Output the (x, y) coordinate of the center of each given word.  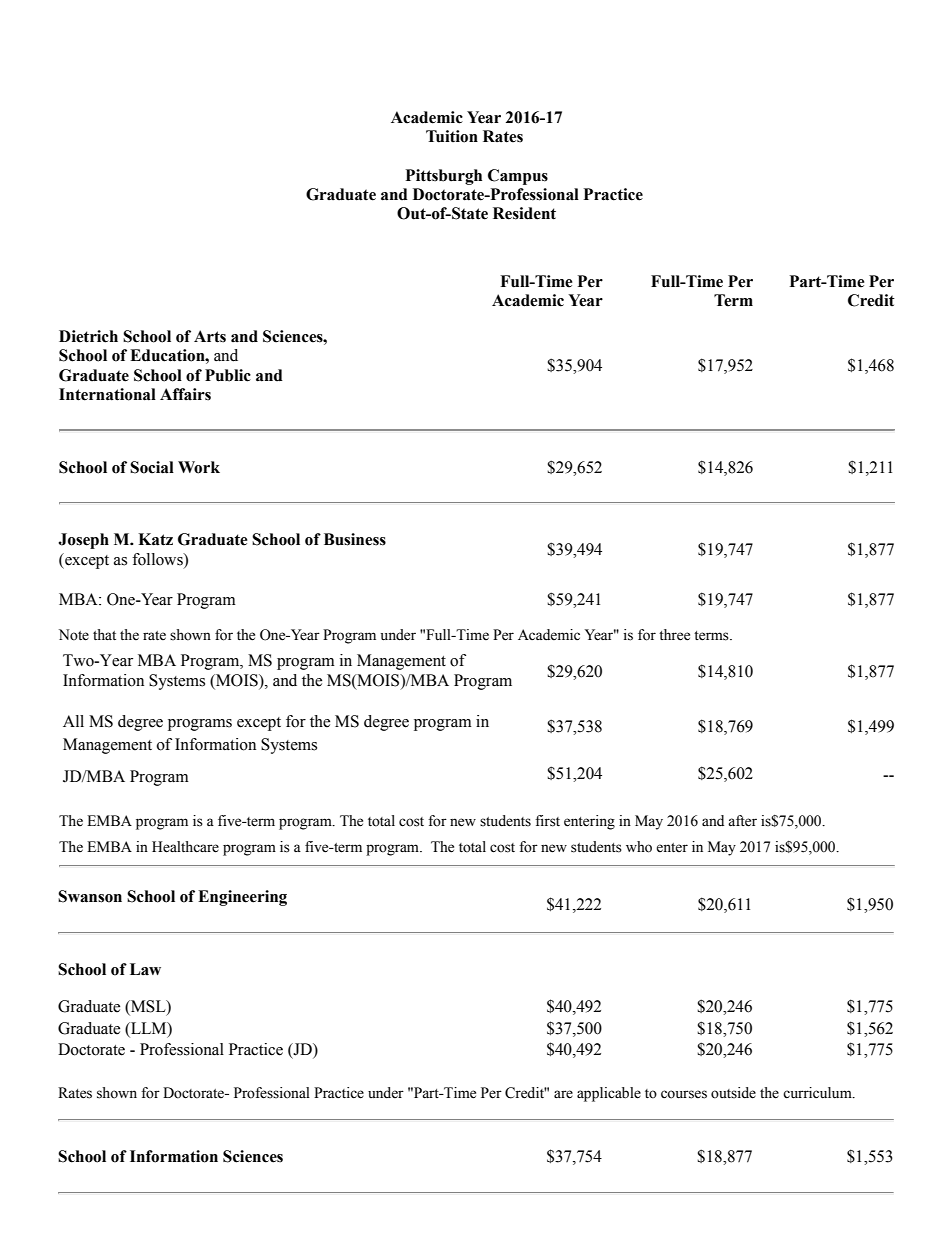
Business (355, 539)
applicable (609, 1094)
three (674, 635)
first (547, 821)
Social (152, 467)
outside (733, 1093)
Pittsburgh (444, 177)
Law (145, 969)
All (73, 721)
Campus (518, 177)
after (742, 821)
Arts (210, 336)
